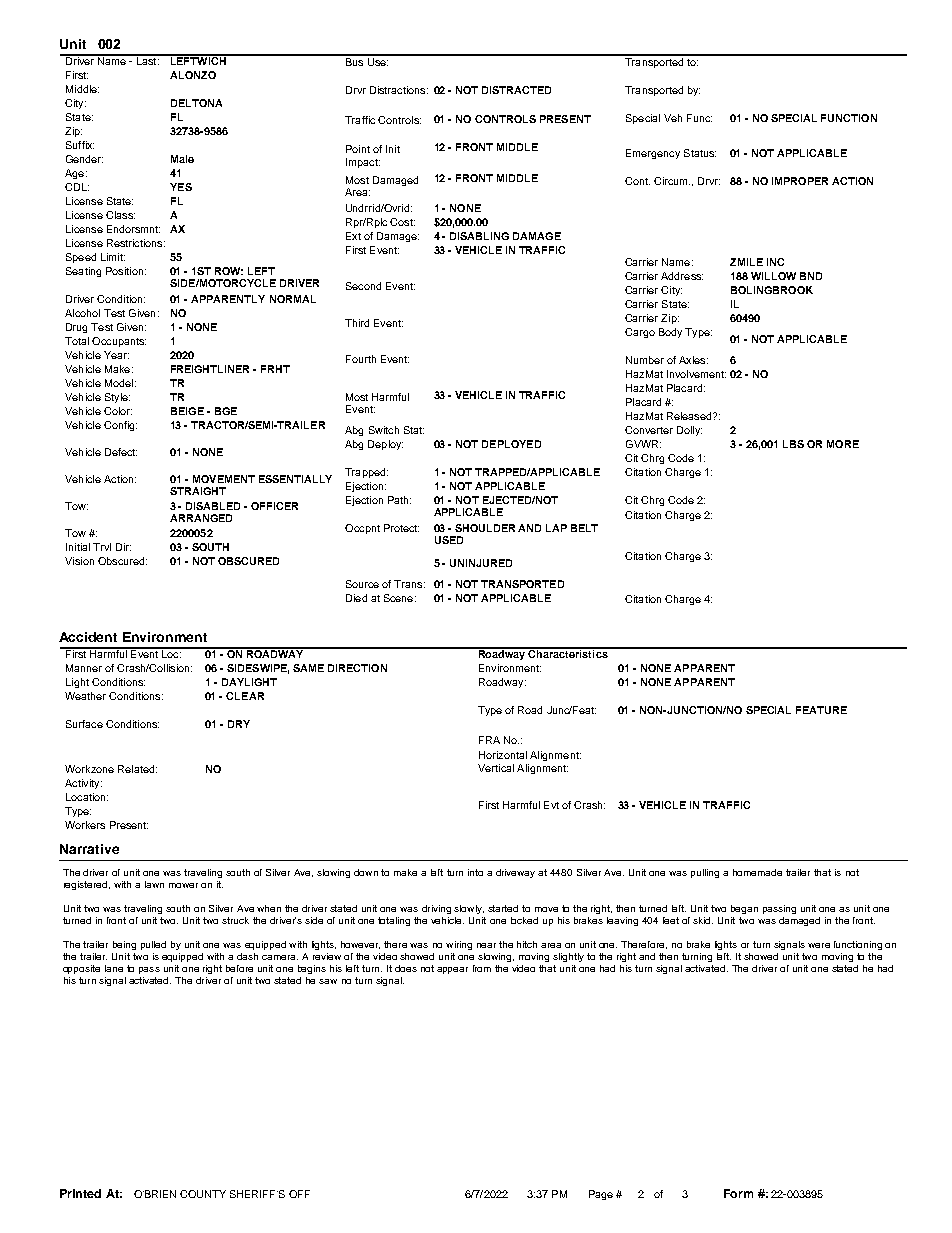  What do you see at coordinates (738, 1193) in the document?
I see `Form` at bounding box center [738, 1193].
